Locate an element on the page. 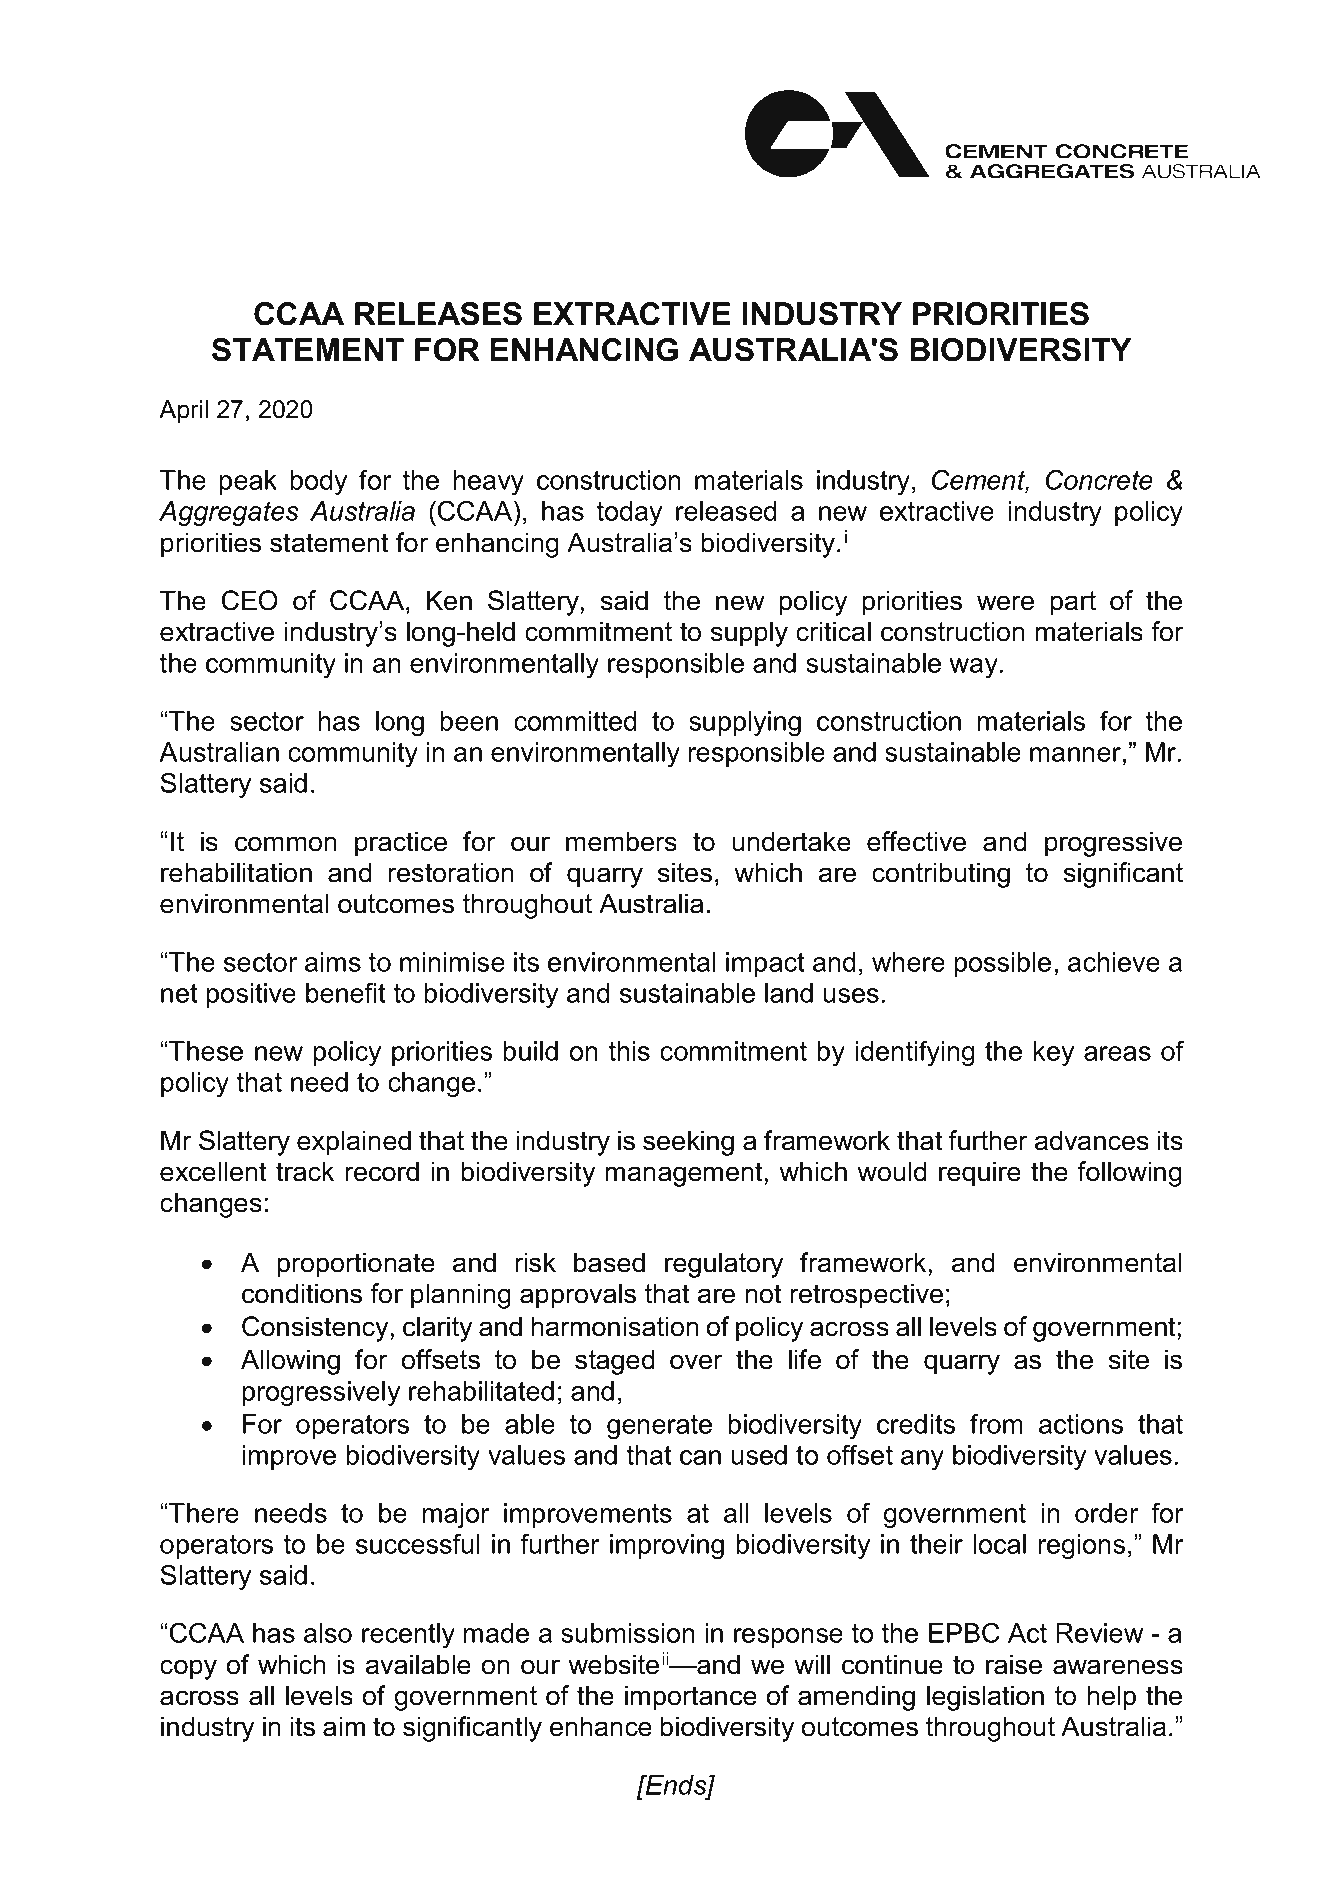 The width and height of the page is (1343, 1899). raise is located at coordinates (1014, 1664).
